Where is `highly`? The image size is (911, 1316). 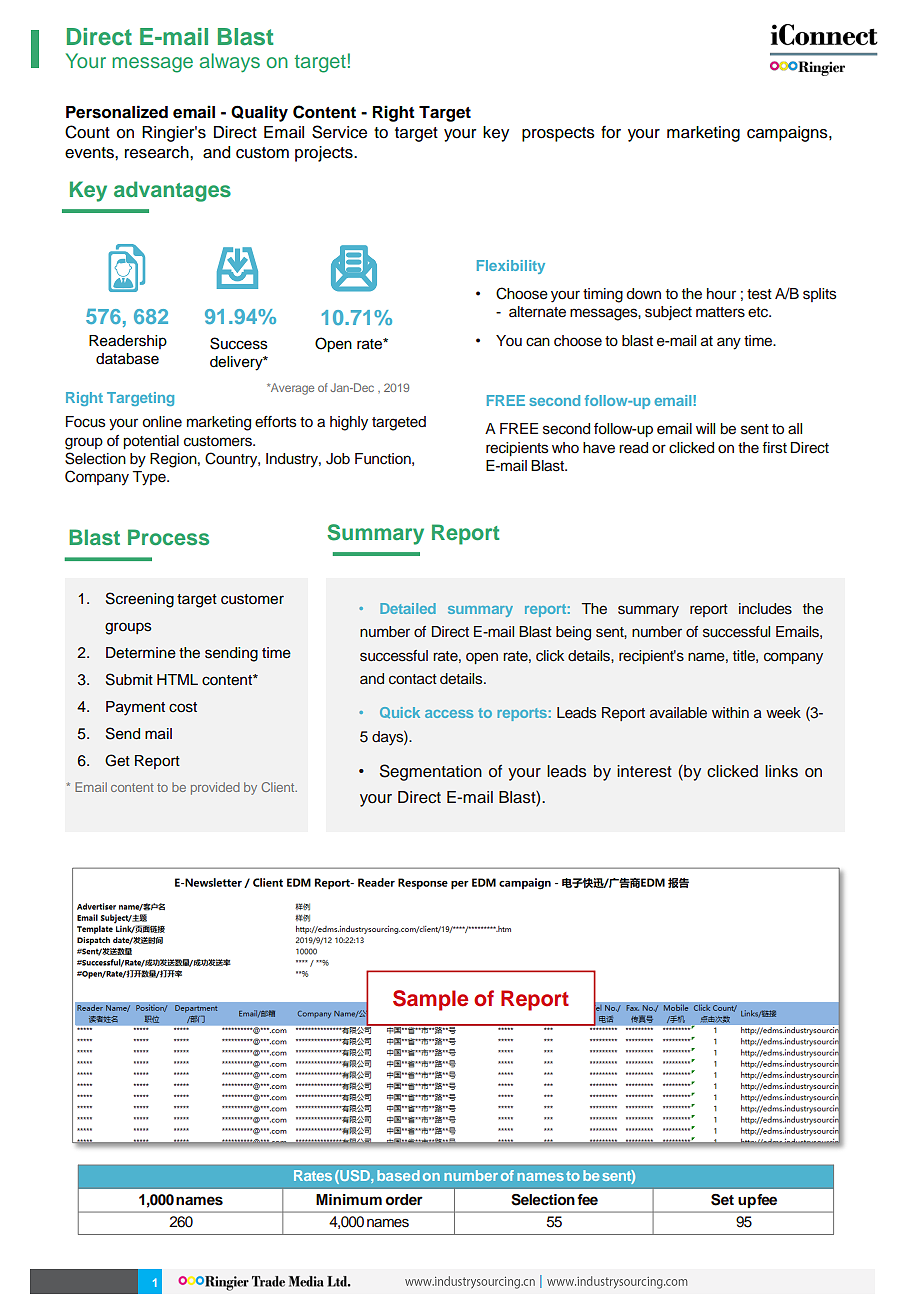
highly is located at coordinates (349, 423).
